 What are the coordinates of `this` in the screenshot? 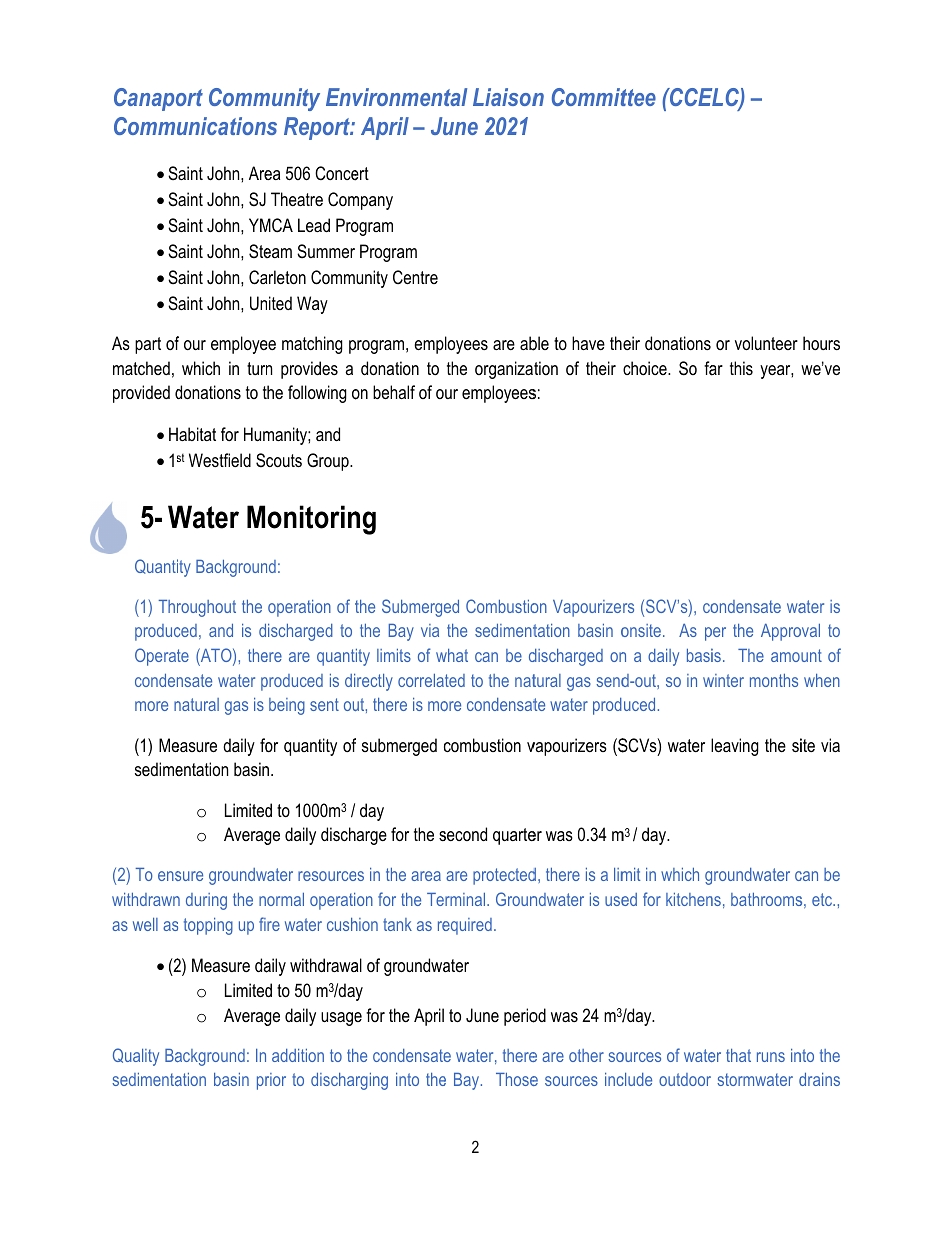 It's located at (741, 368).
